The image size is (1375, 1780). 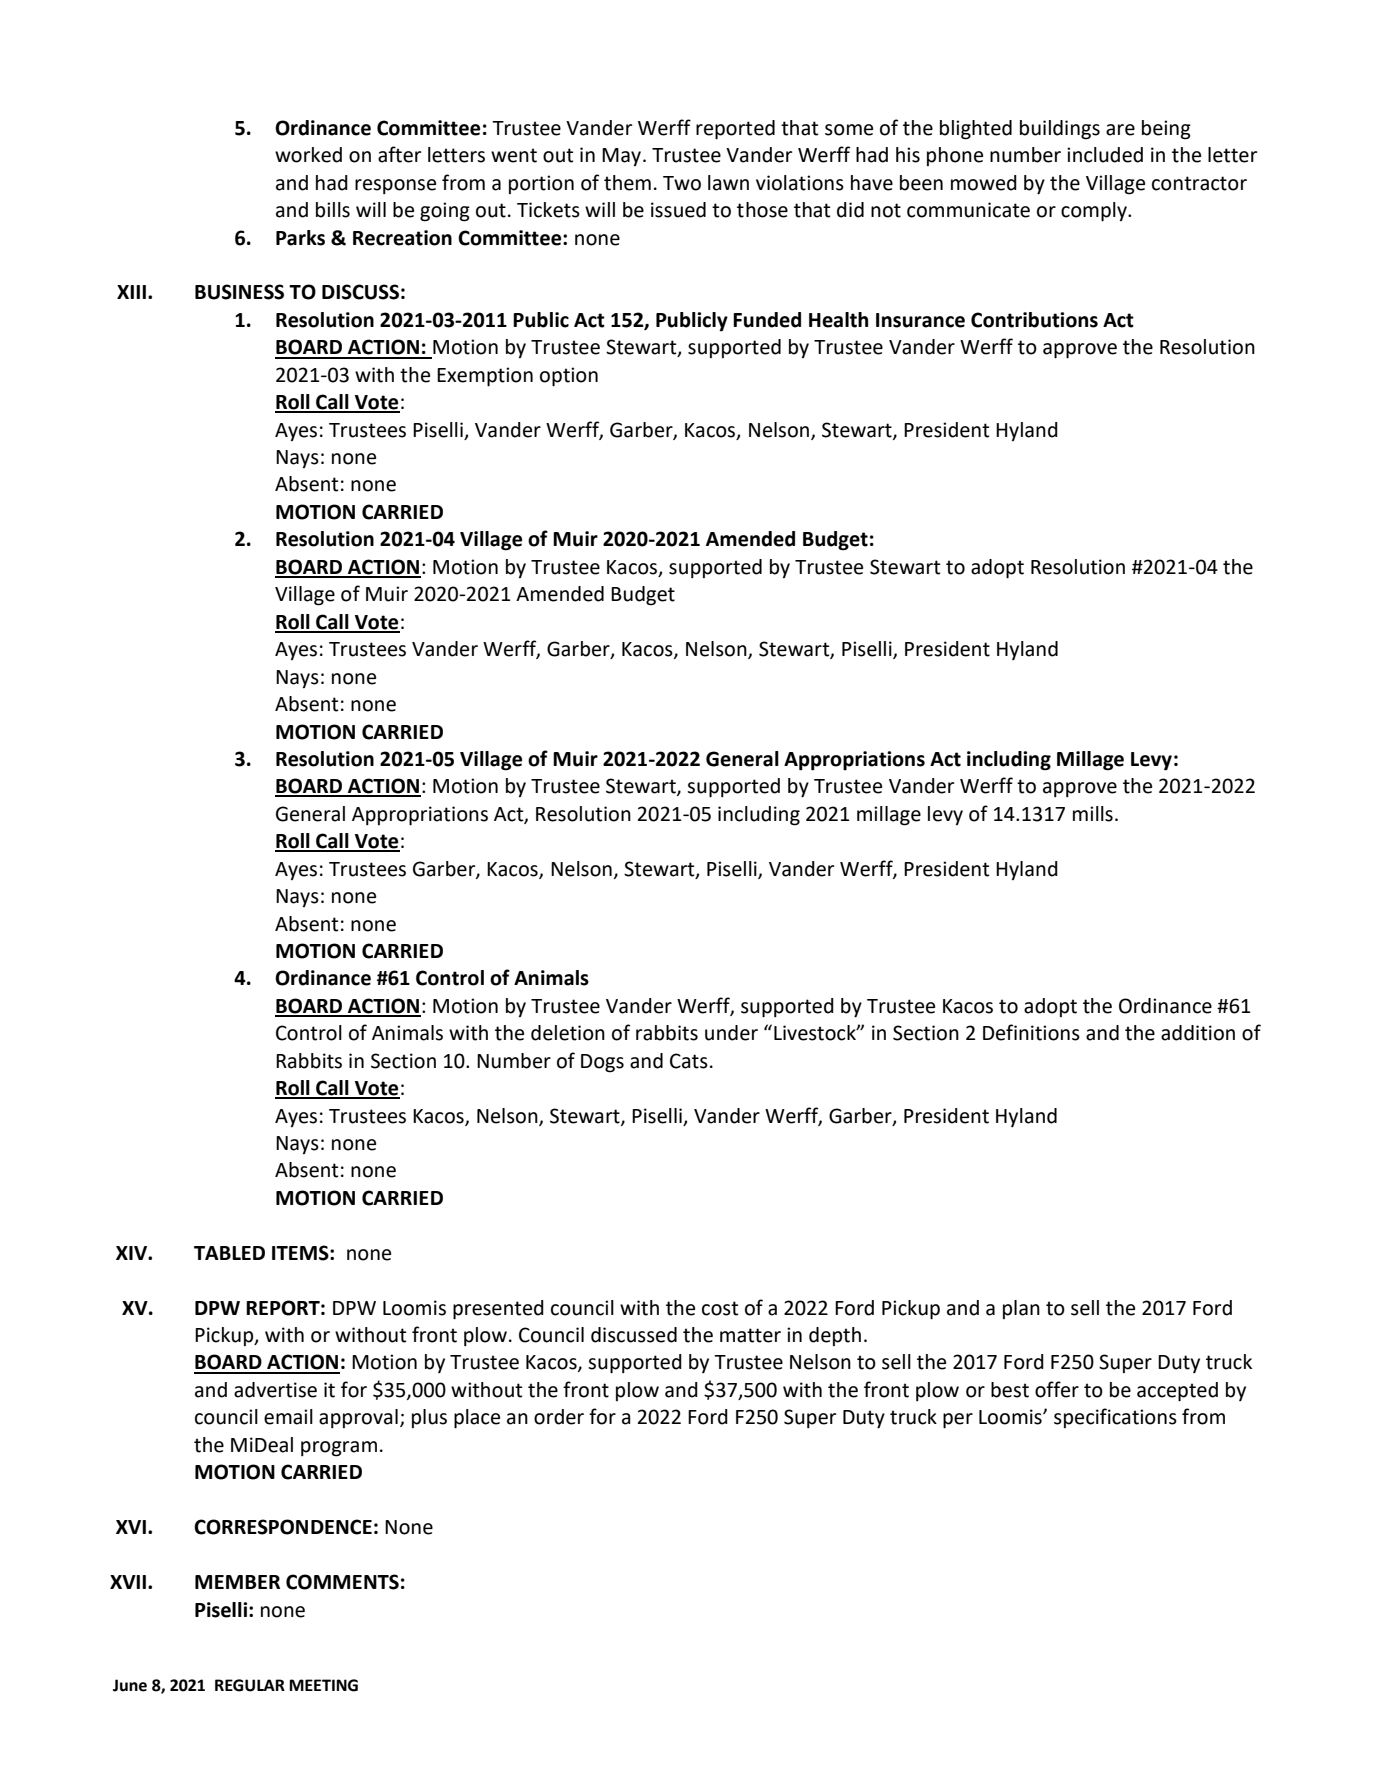 What do you see at coordinates (568, 1033) in the document?
I see `deletion` at bounding box center [568, 1033].
